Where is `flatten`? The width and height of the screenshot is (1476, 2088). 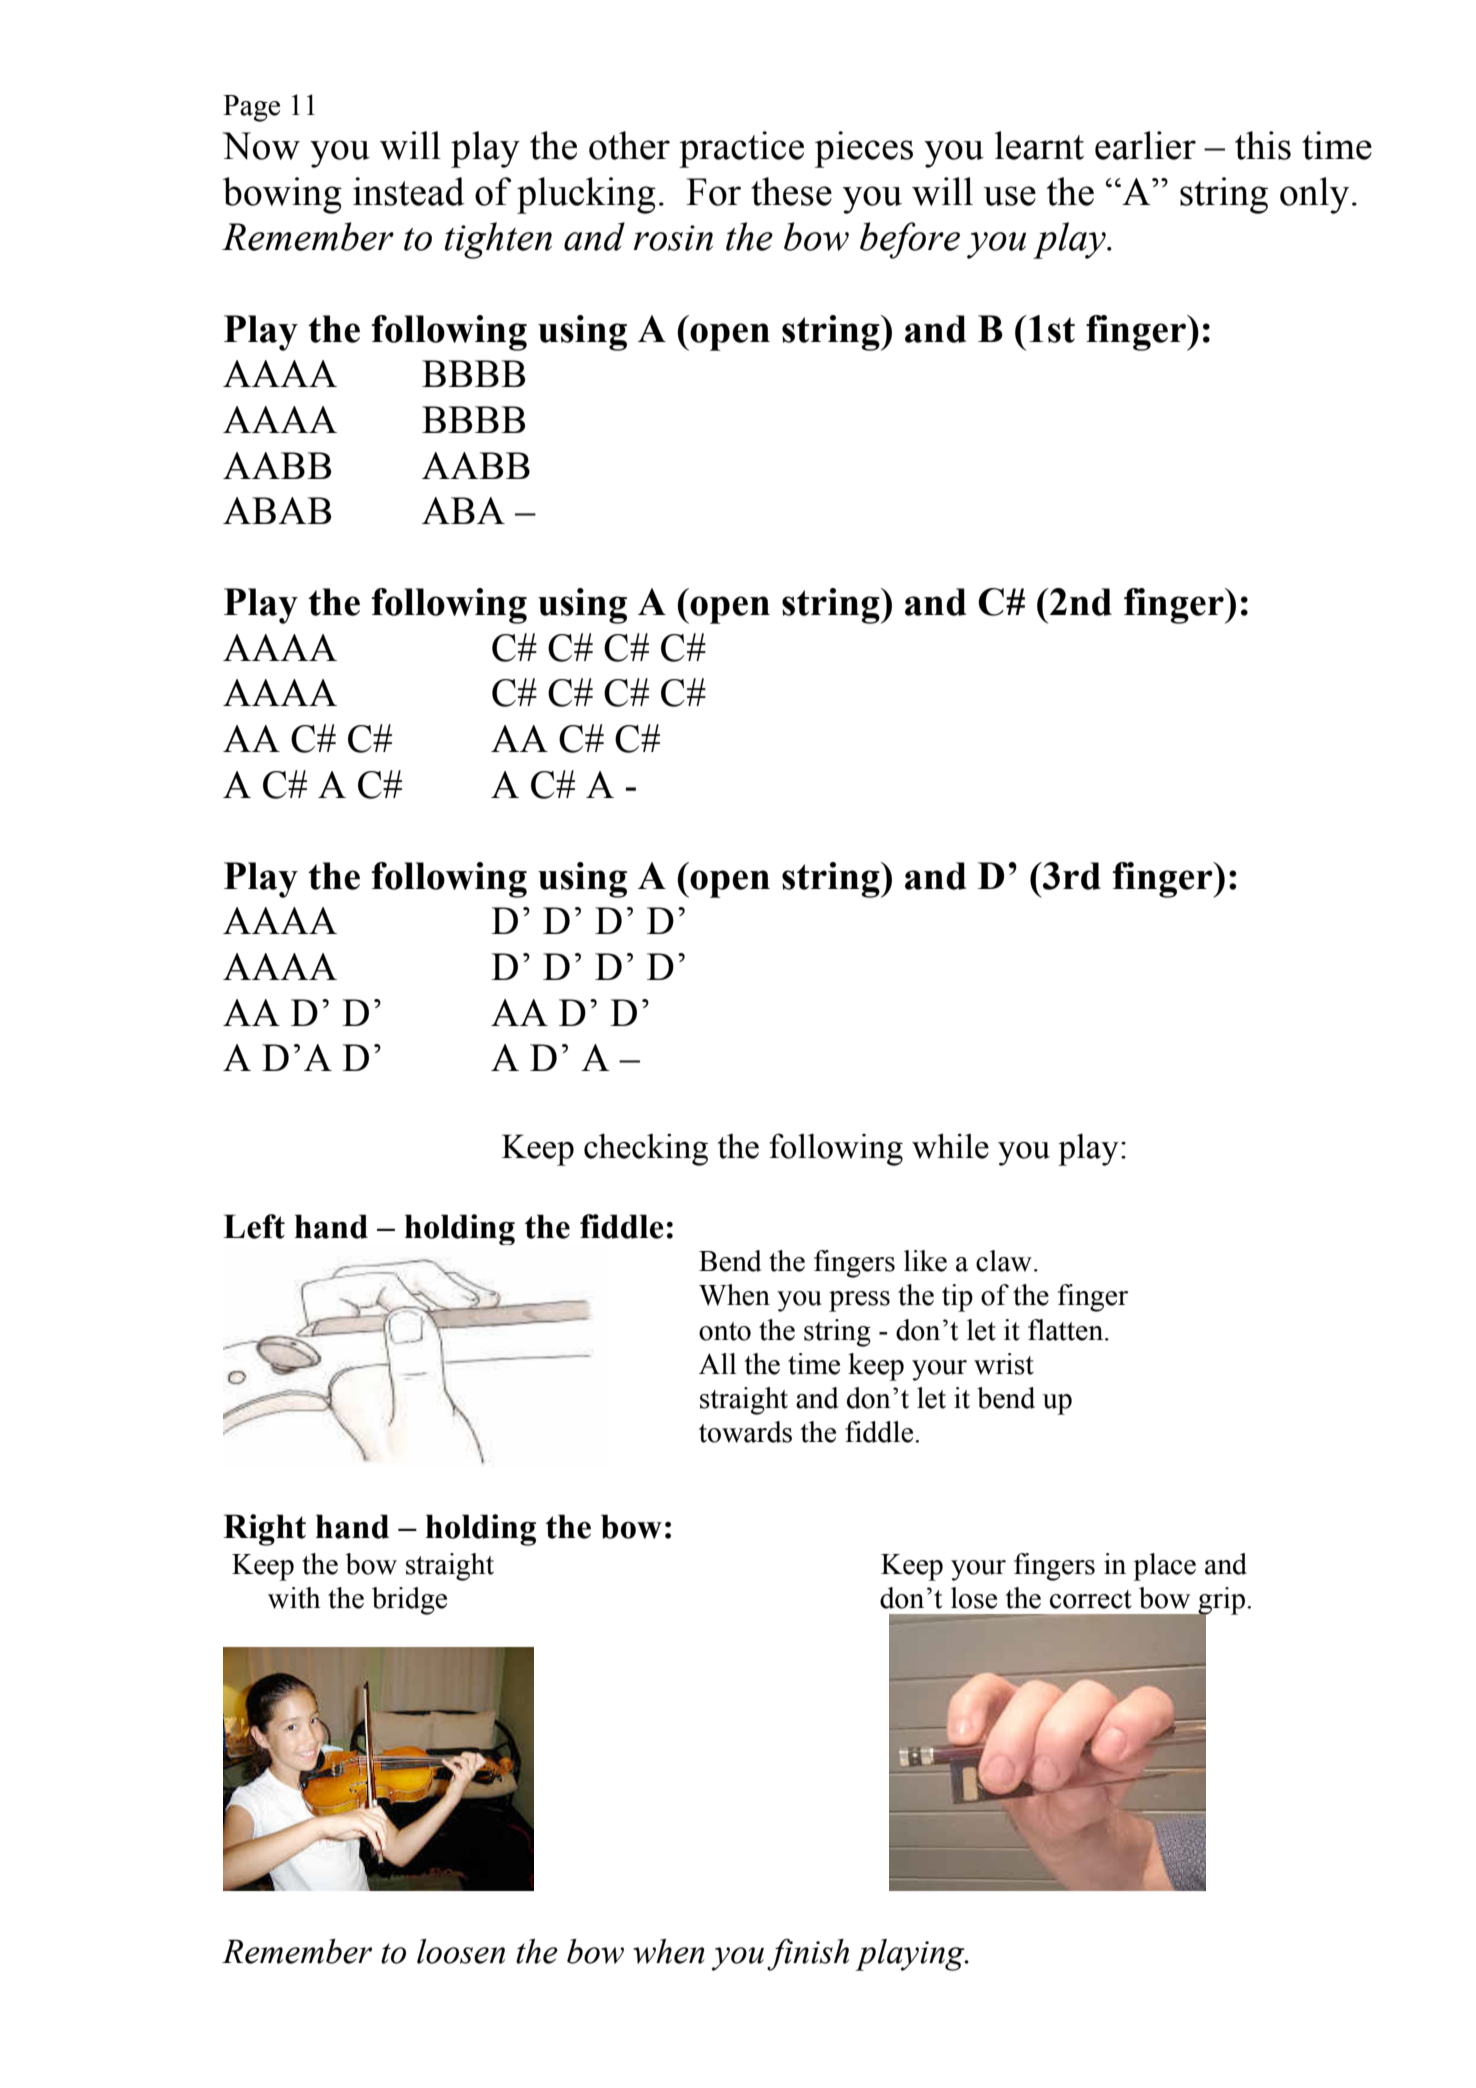
flatten is located at coordinates (1067, 1330).
